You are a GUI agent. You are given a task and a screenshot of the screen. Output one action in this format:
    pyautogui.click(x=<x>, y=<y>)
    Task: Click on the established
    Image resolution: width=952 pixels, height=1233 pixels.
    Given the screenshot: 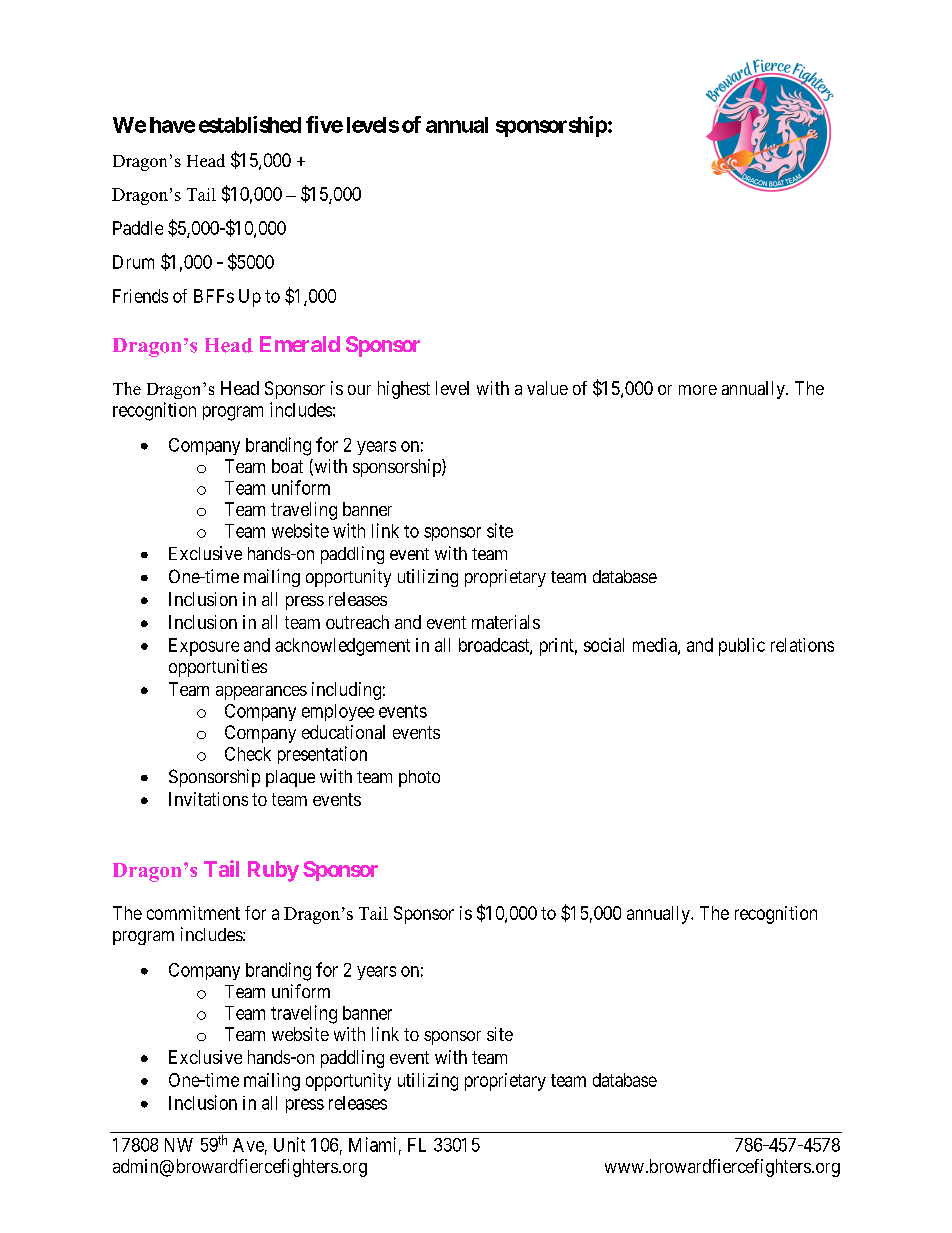 What is the action you would take?
    pyautogui.click(x=250, y=124)
